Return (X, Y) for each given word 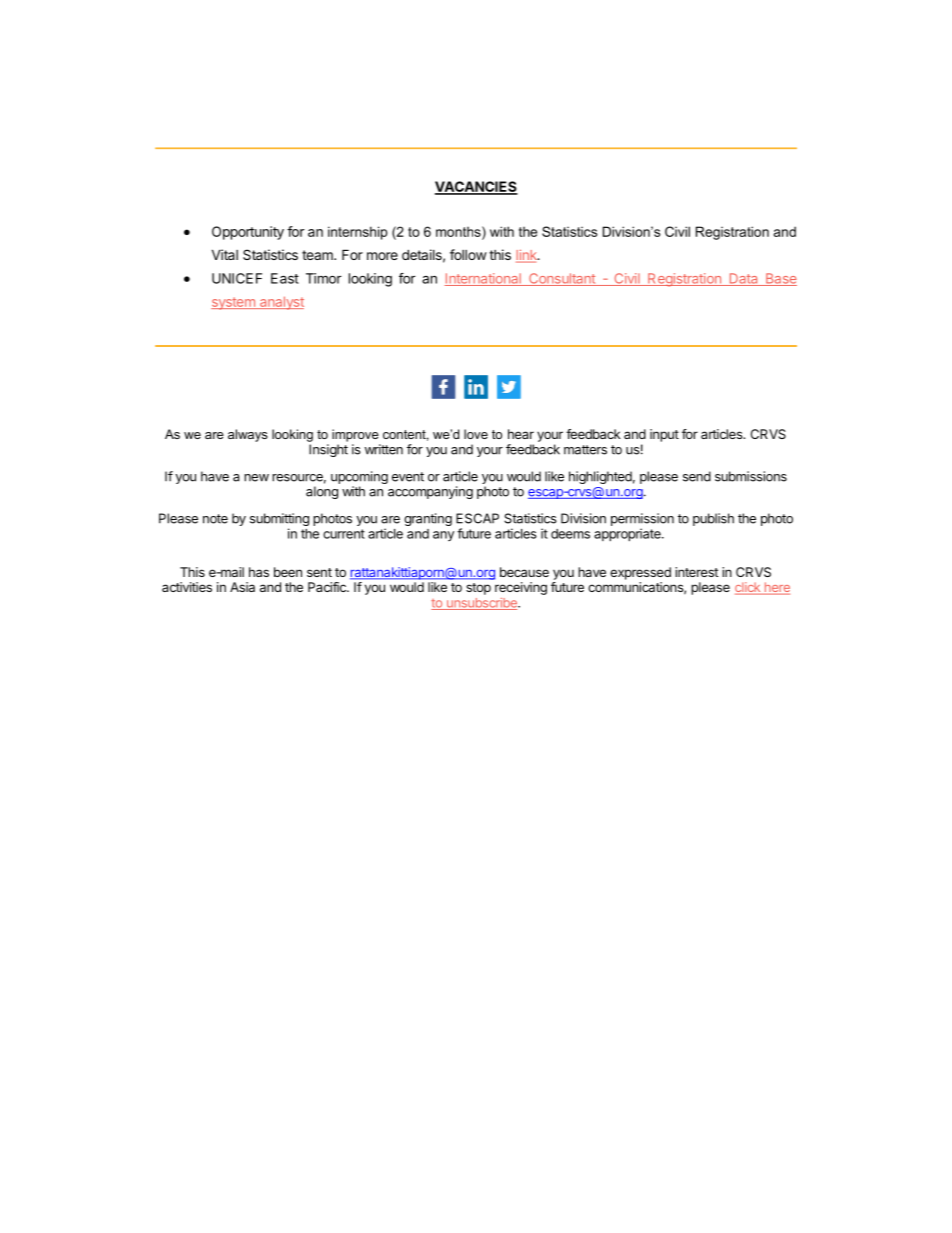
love (476, 434)
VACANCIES (476, 187)
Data (743, 279)
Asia (242, 587)
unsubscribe (481, 604)
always (248, 435)
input (664, 435)
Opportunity (248, 233)
